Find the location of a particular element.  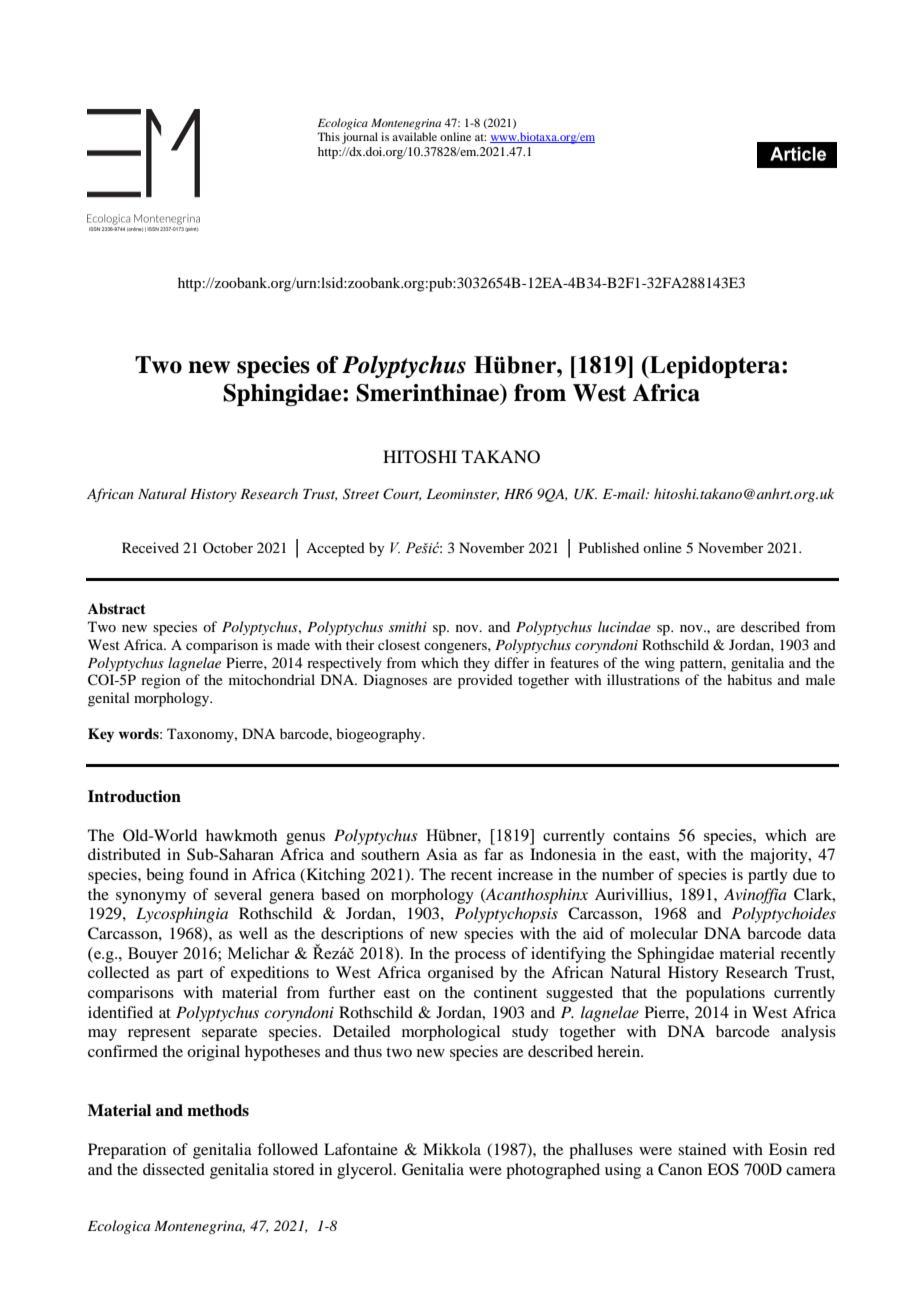

being is located at coordinates (165, 876).
